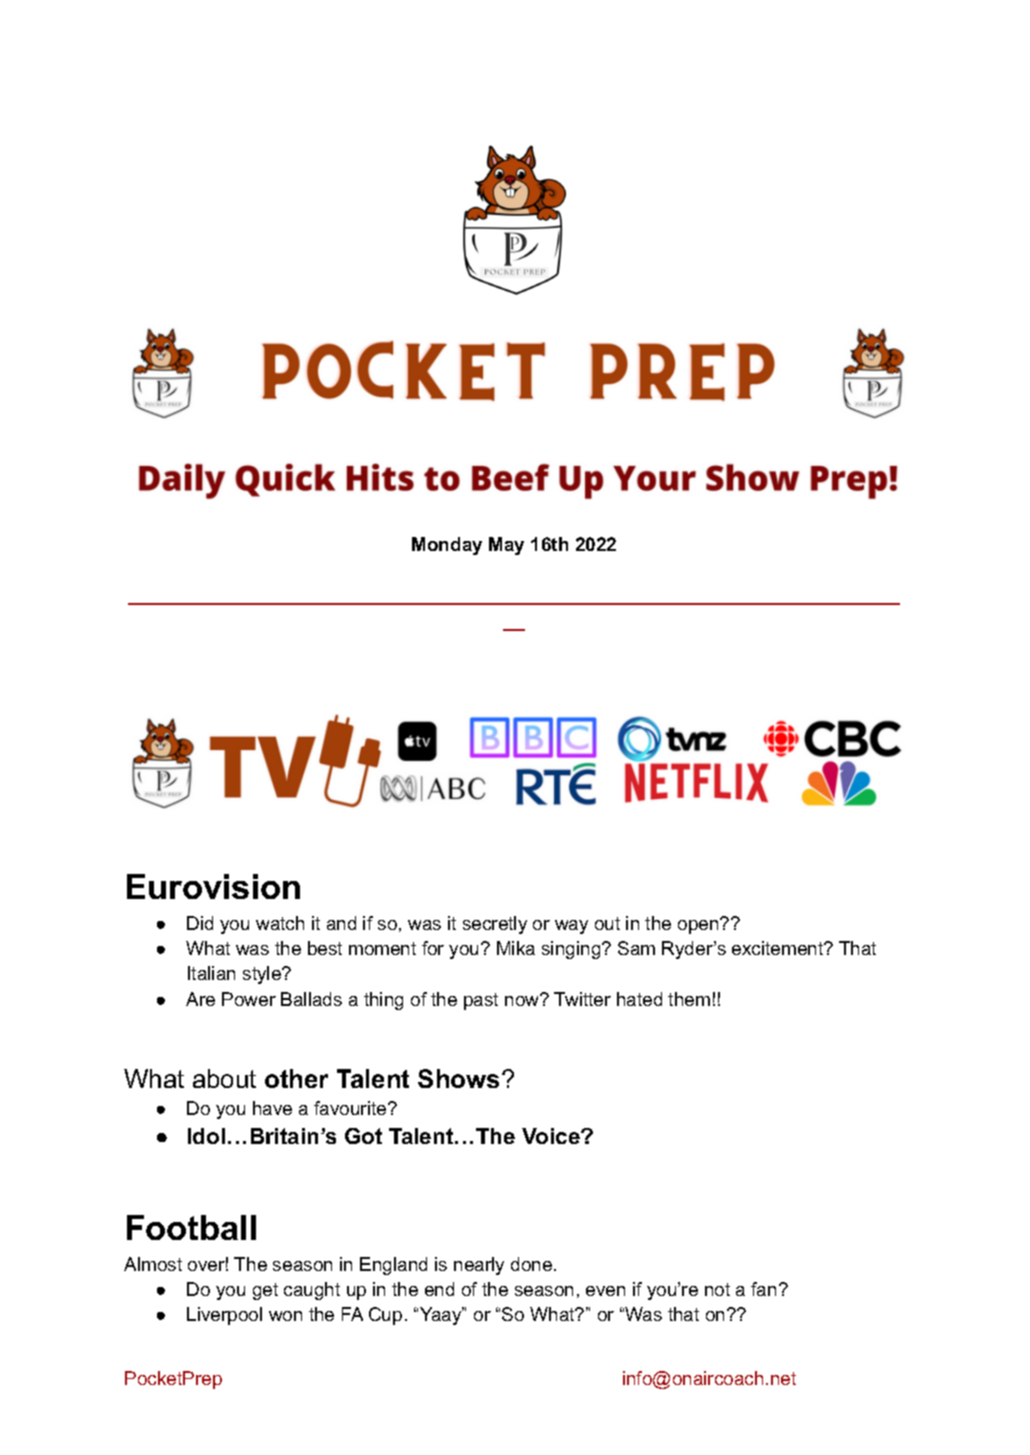 This screenshot has width=1030, height=1455. What do you see at coordinates (699, 926) in the screenshot?
I see `open` at bounding box center [699, 926].
